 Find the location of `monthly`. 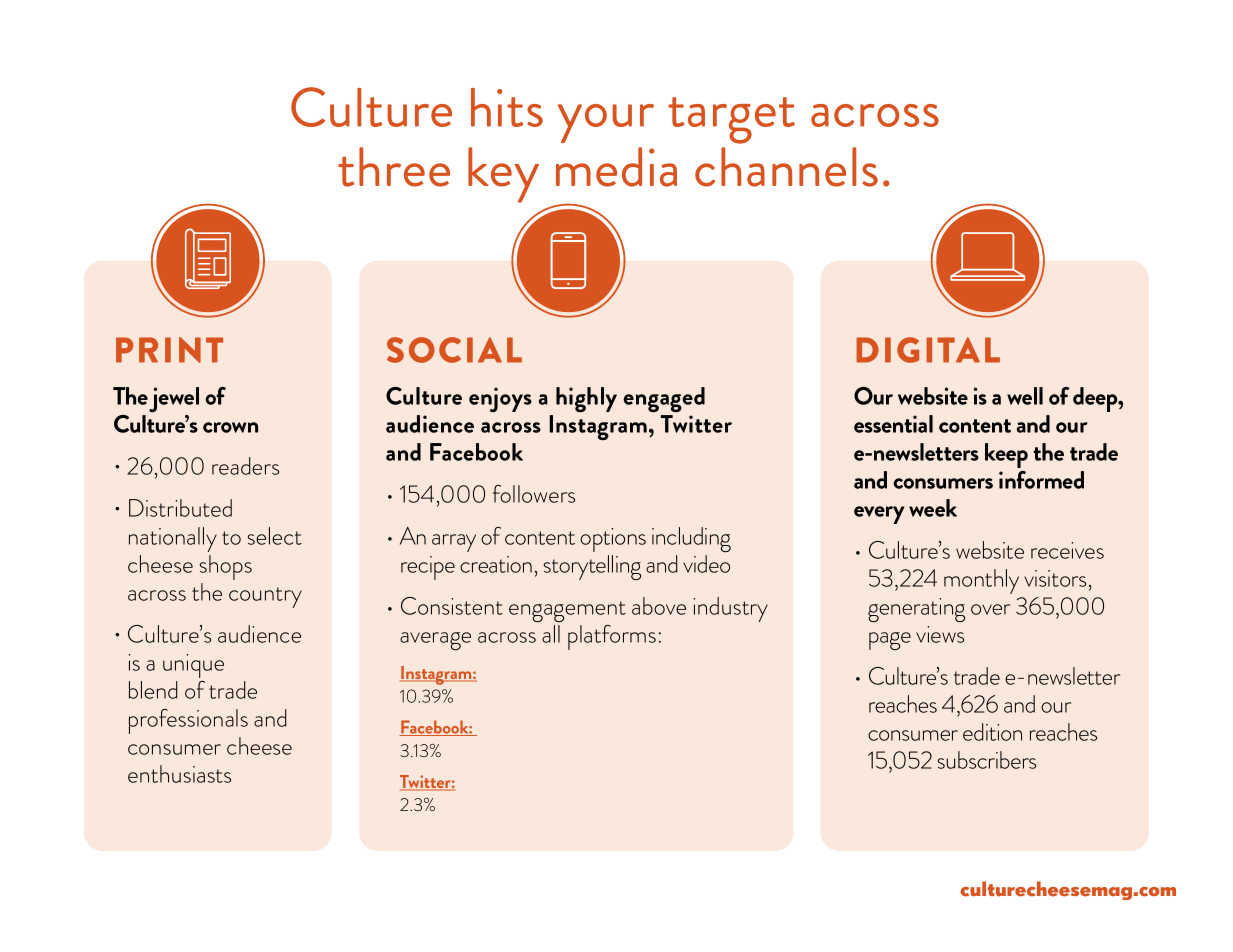

monthly is located at coordinates (981, 581).
